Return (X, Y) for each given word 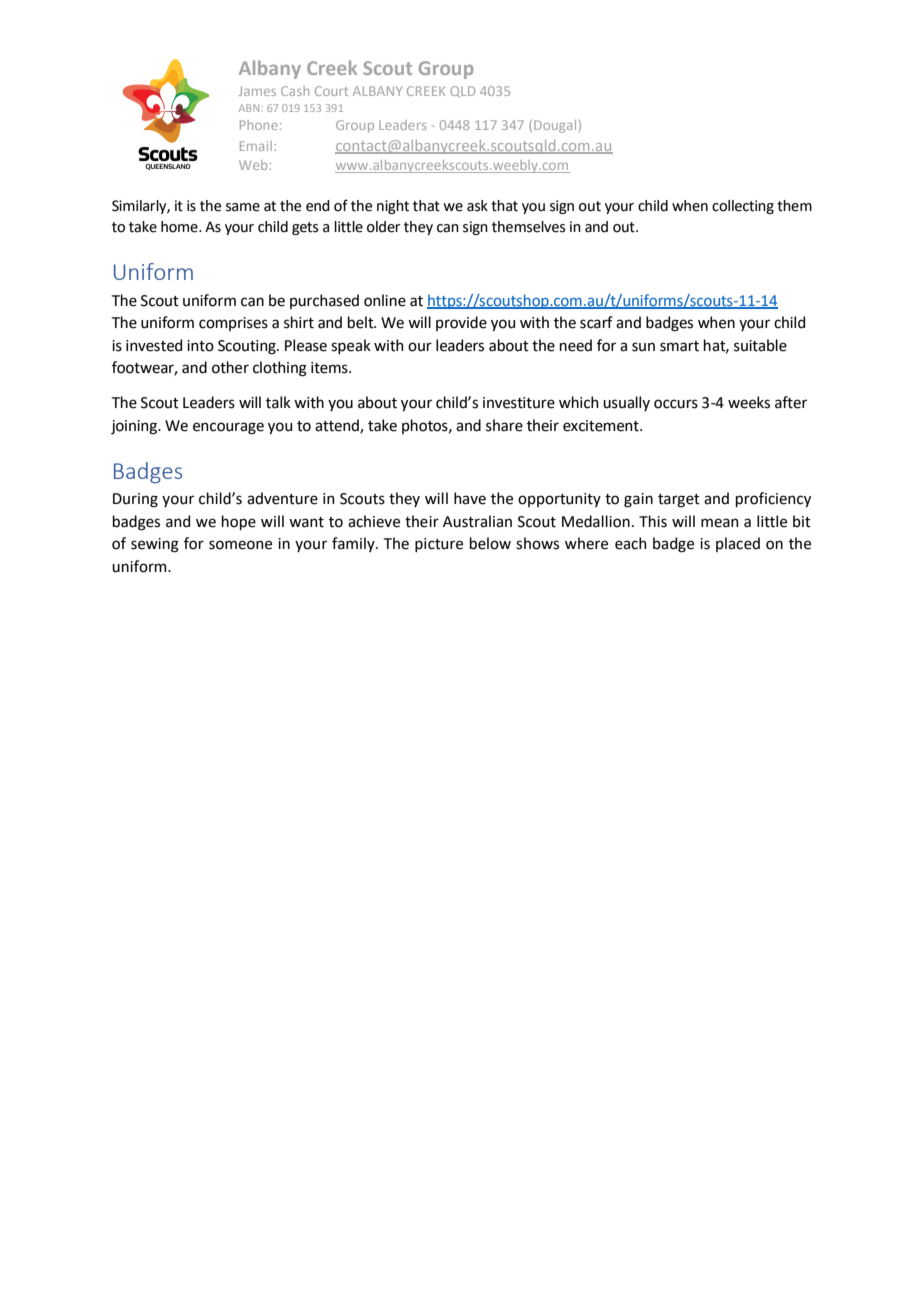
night (393, 207)
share (504, 425)
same (243, 207)
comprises (233, 324)
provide (461, 323)
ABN (249, 108)
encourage (228, 428)
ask (477, 206)
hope (239, 522)
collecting (743, 207)
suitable (760, 345)
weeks (749, 402)
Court (331, 91)
